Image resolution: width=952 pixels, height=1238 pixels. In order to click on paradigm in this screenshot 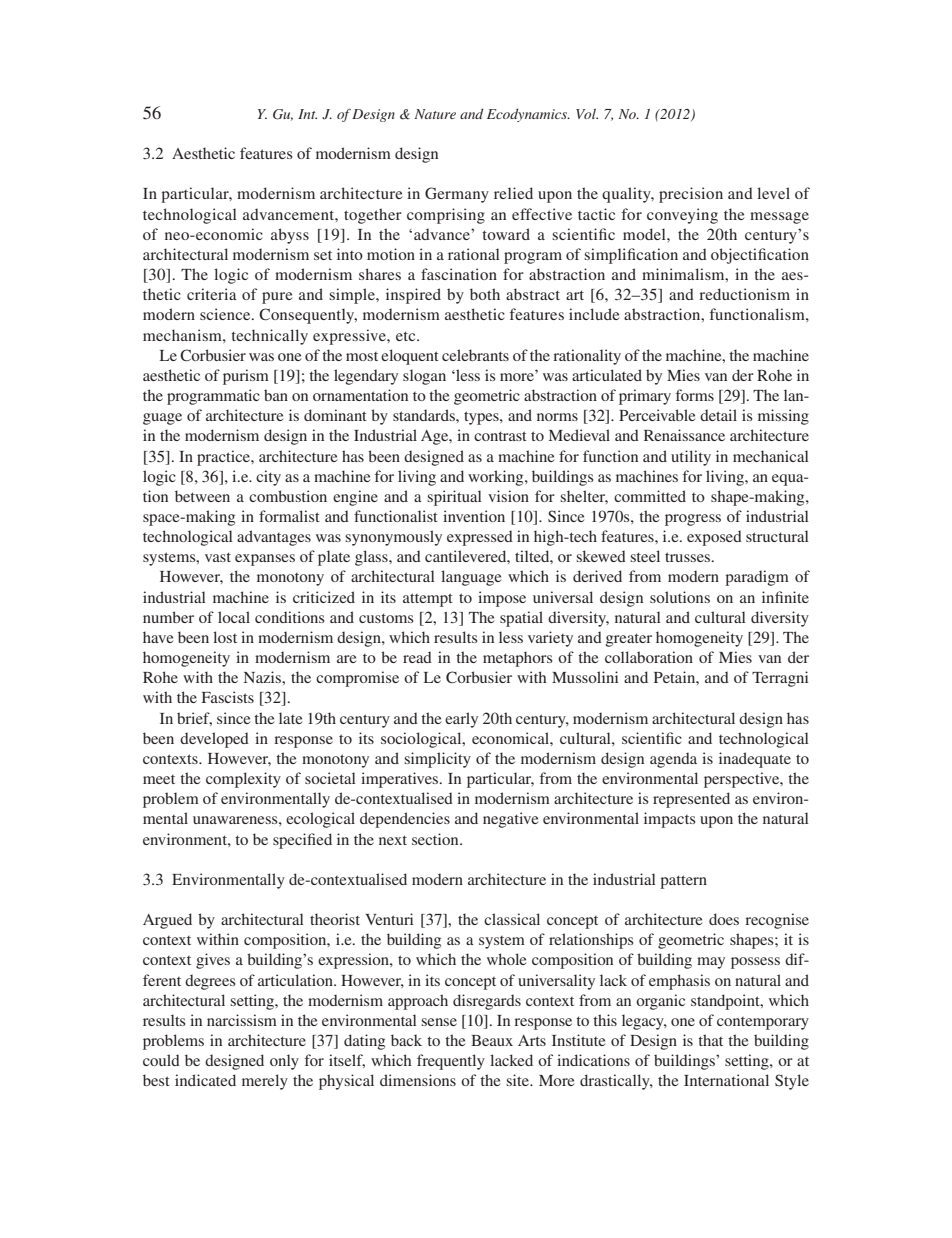, I will do `click(757, 578)`.
